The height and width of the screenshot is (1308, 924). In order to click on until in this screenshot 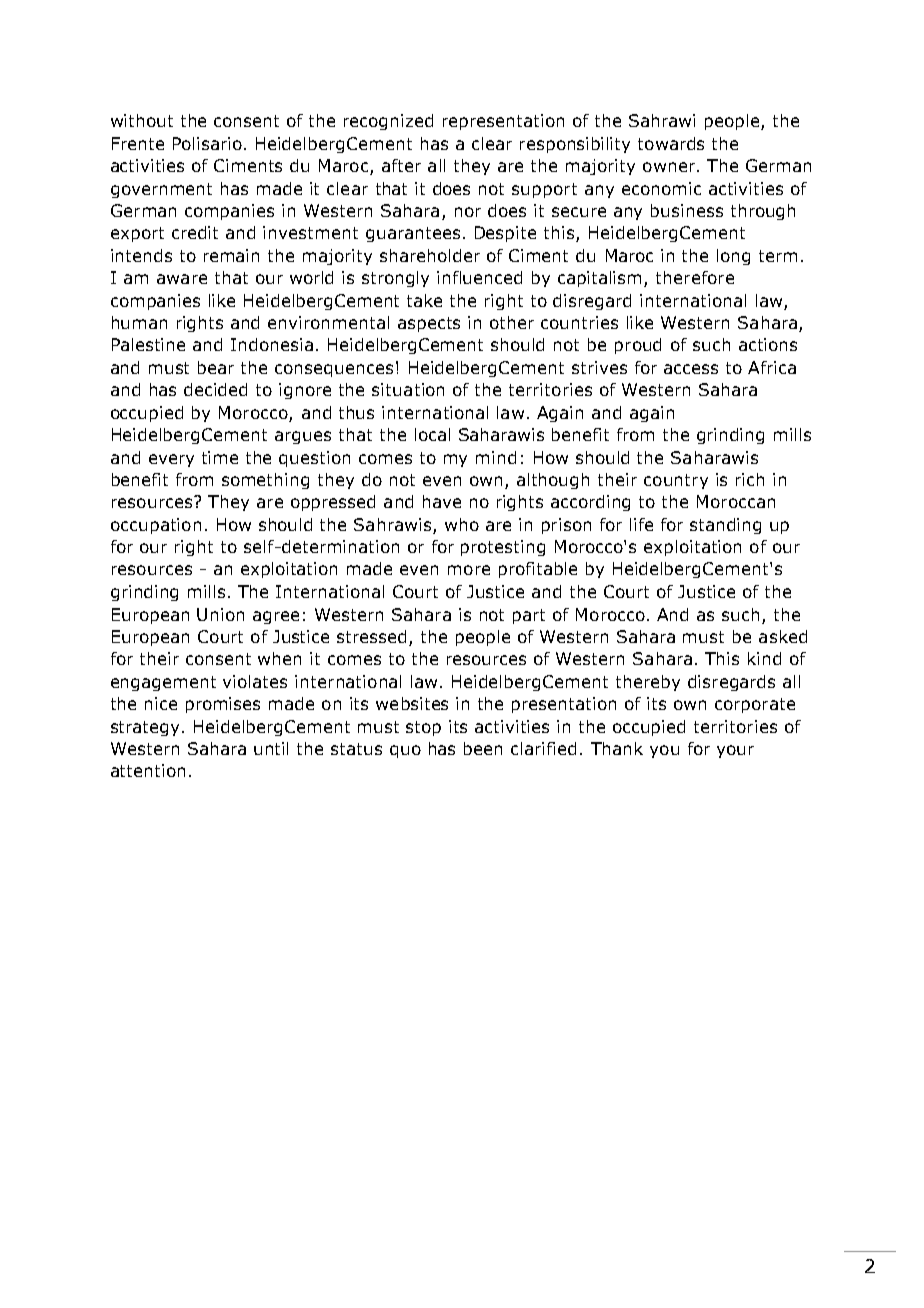, I will do `click(271, 748)`.
